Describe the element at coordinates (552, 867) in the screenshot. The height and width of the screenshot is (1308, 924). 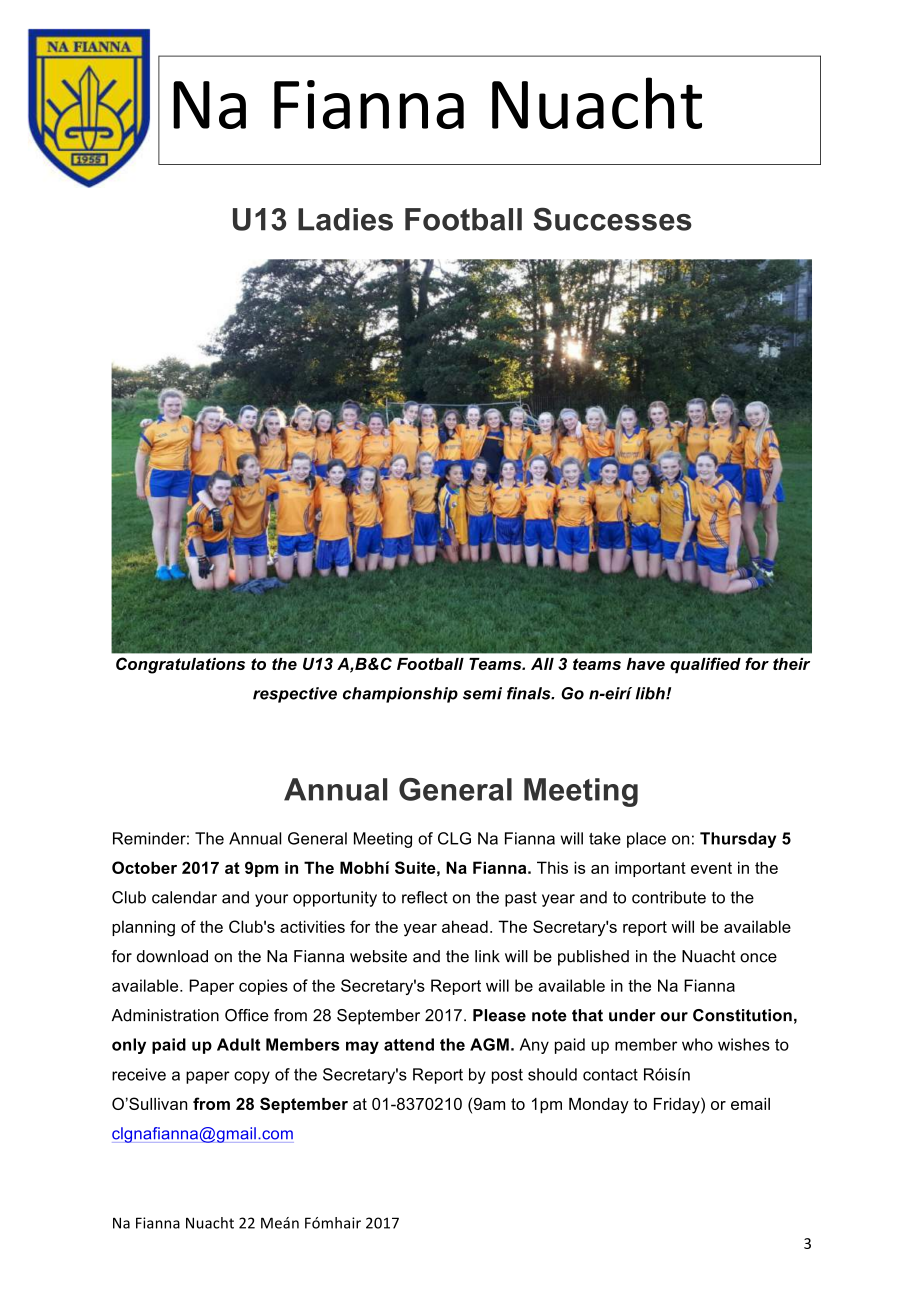
I see `This` at that location.
